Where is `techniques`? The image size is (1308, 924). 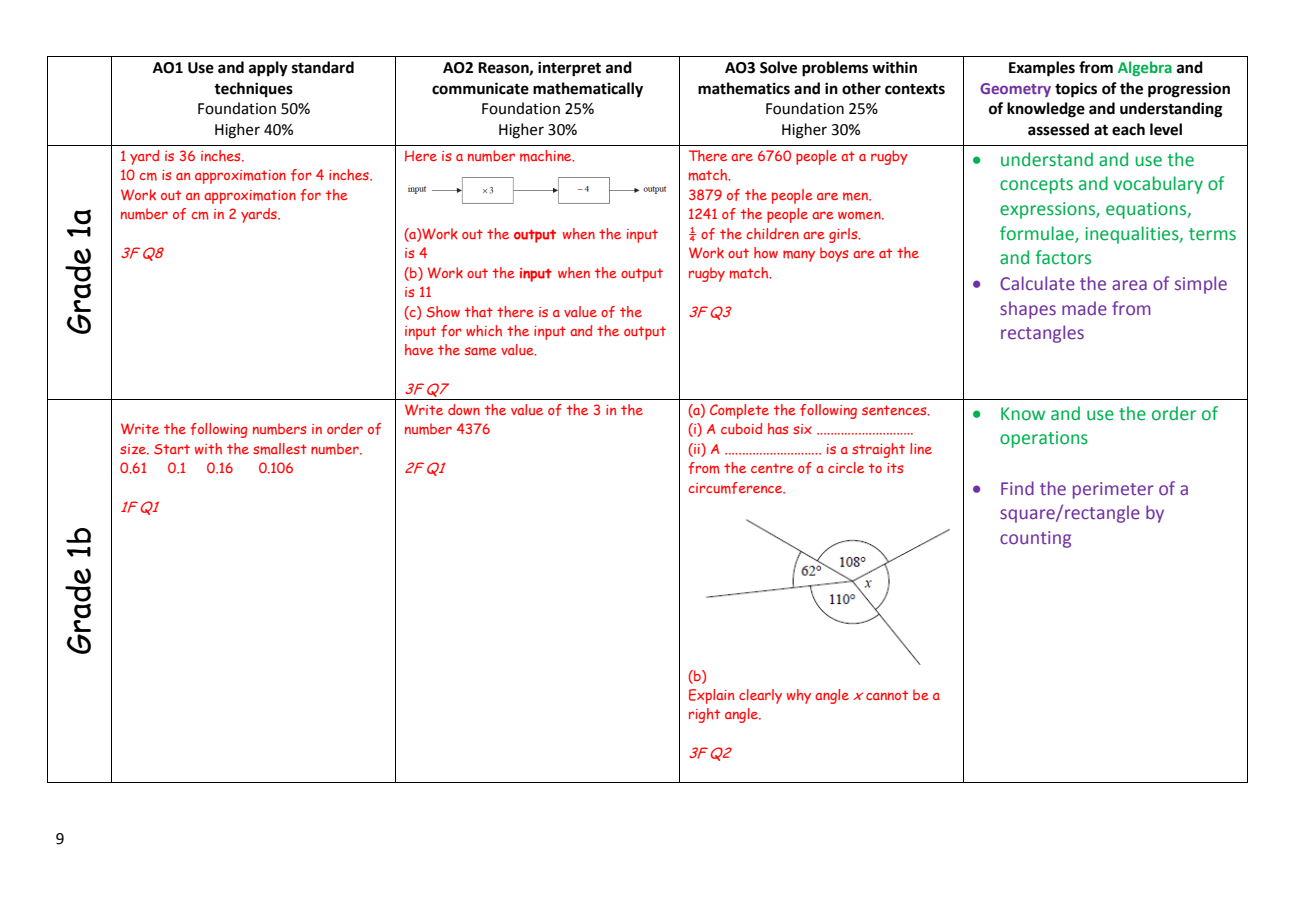
techniques is located at coordinates (253, 89).
